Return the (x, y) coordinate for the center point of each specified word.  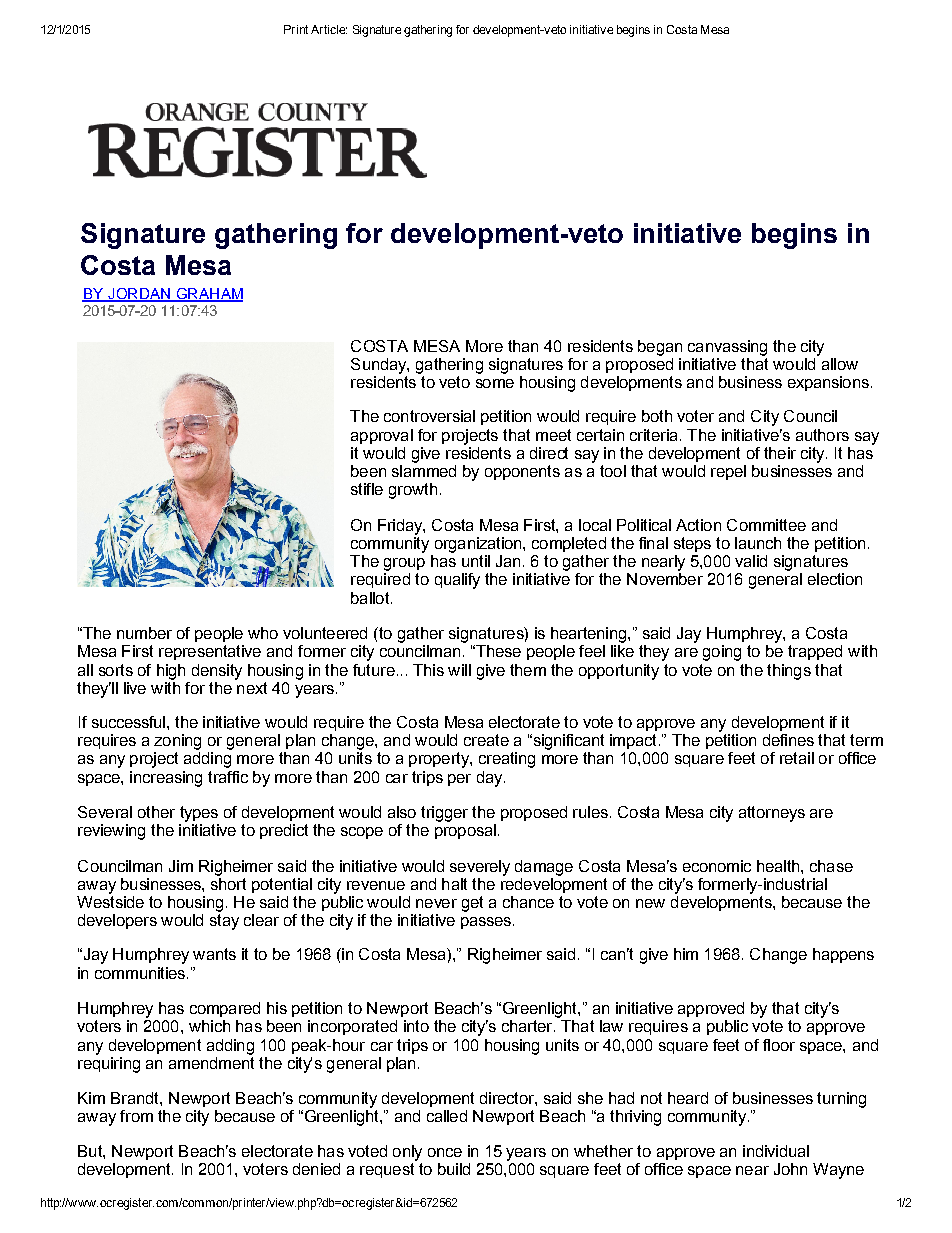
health (779, 866)
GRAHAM (208, 295)
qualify (457, 581)
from (136, 1116)
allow (840, 364)
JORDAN (139, 295)
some (495, 383)
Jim (181, 866)
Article (329, 29)
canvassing (727, 348)
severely (480, 868)
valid (751, 561)
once (445, 1152)
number (144, 633)
